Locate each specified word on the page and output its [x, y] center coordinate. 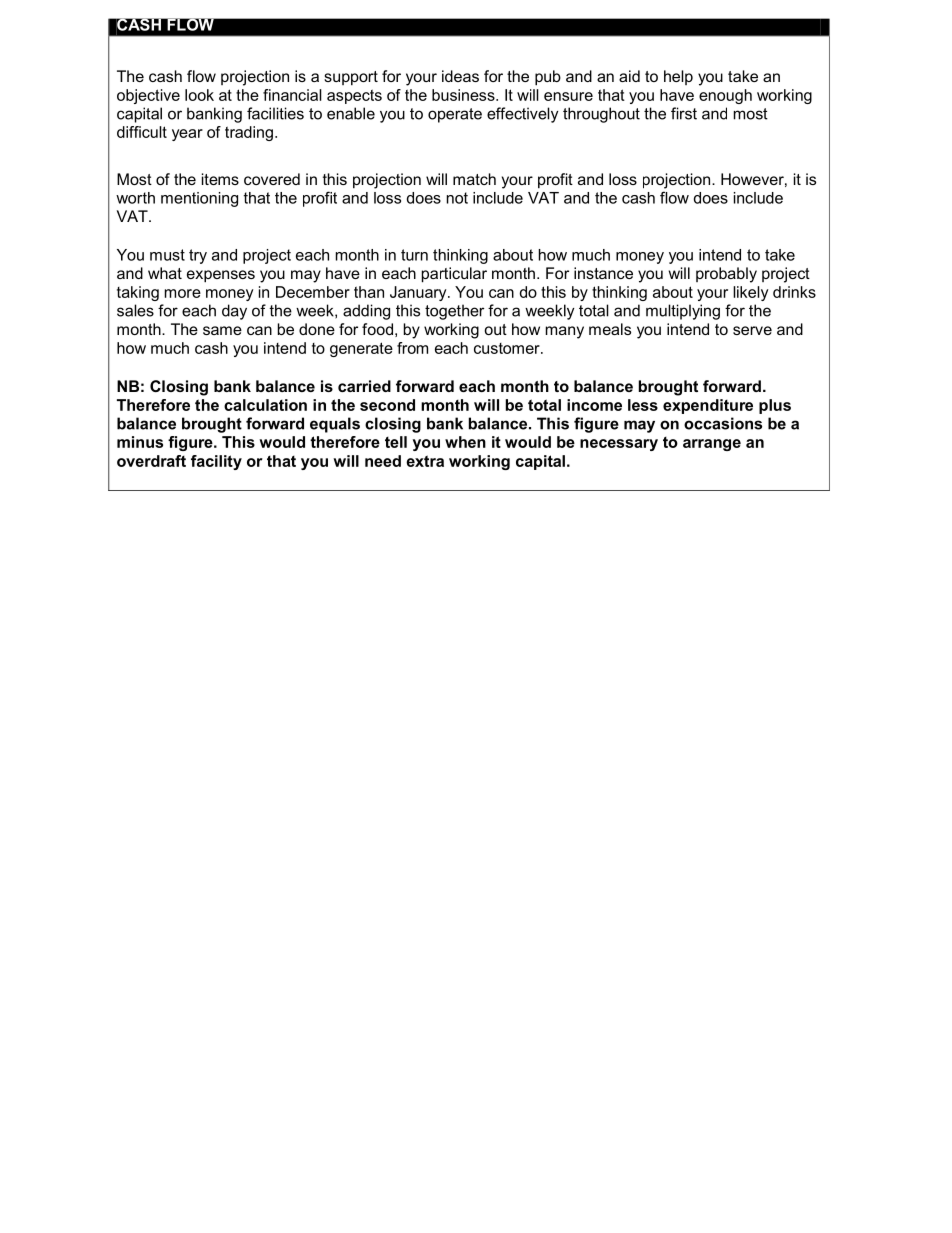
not [457, 198]
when [465, 442]
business [464, 95]
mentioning [199, 199]
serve [752, 330]
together [454, 312]
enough [725, 96]
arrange [712, 445]
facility [216, 462]
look [199, 95]
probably [726, 275]
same [222, 330]
